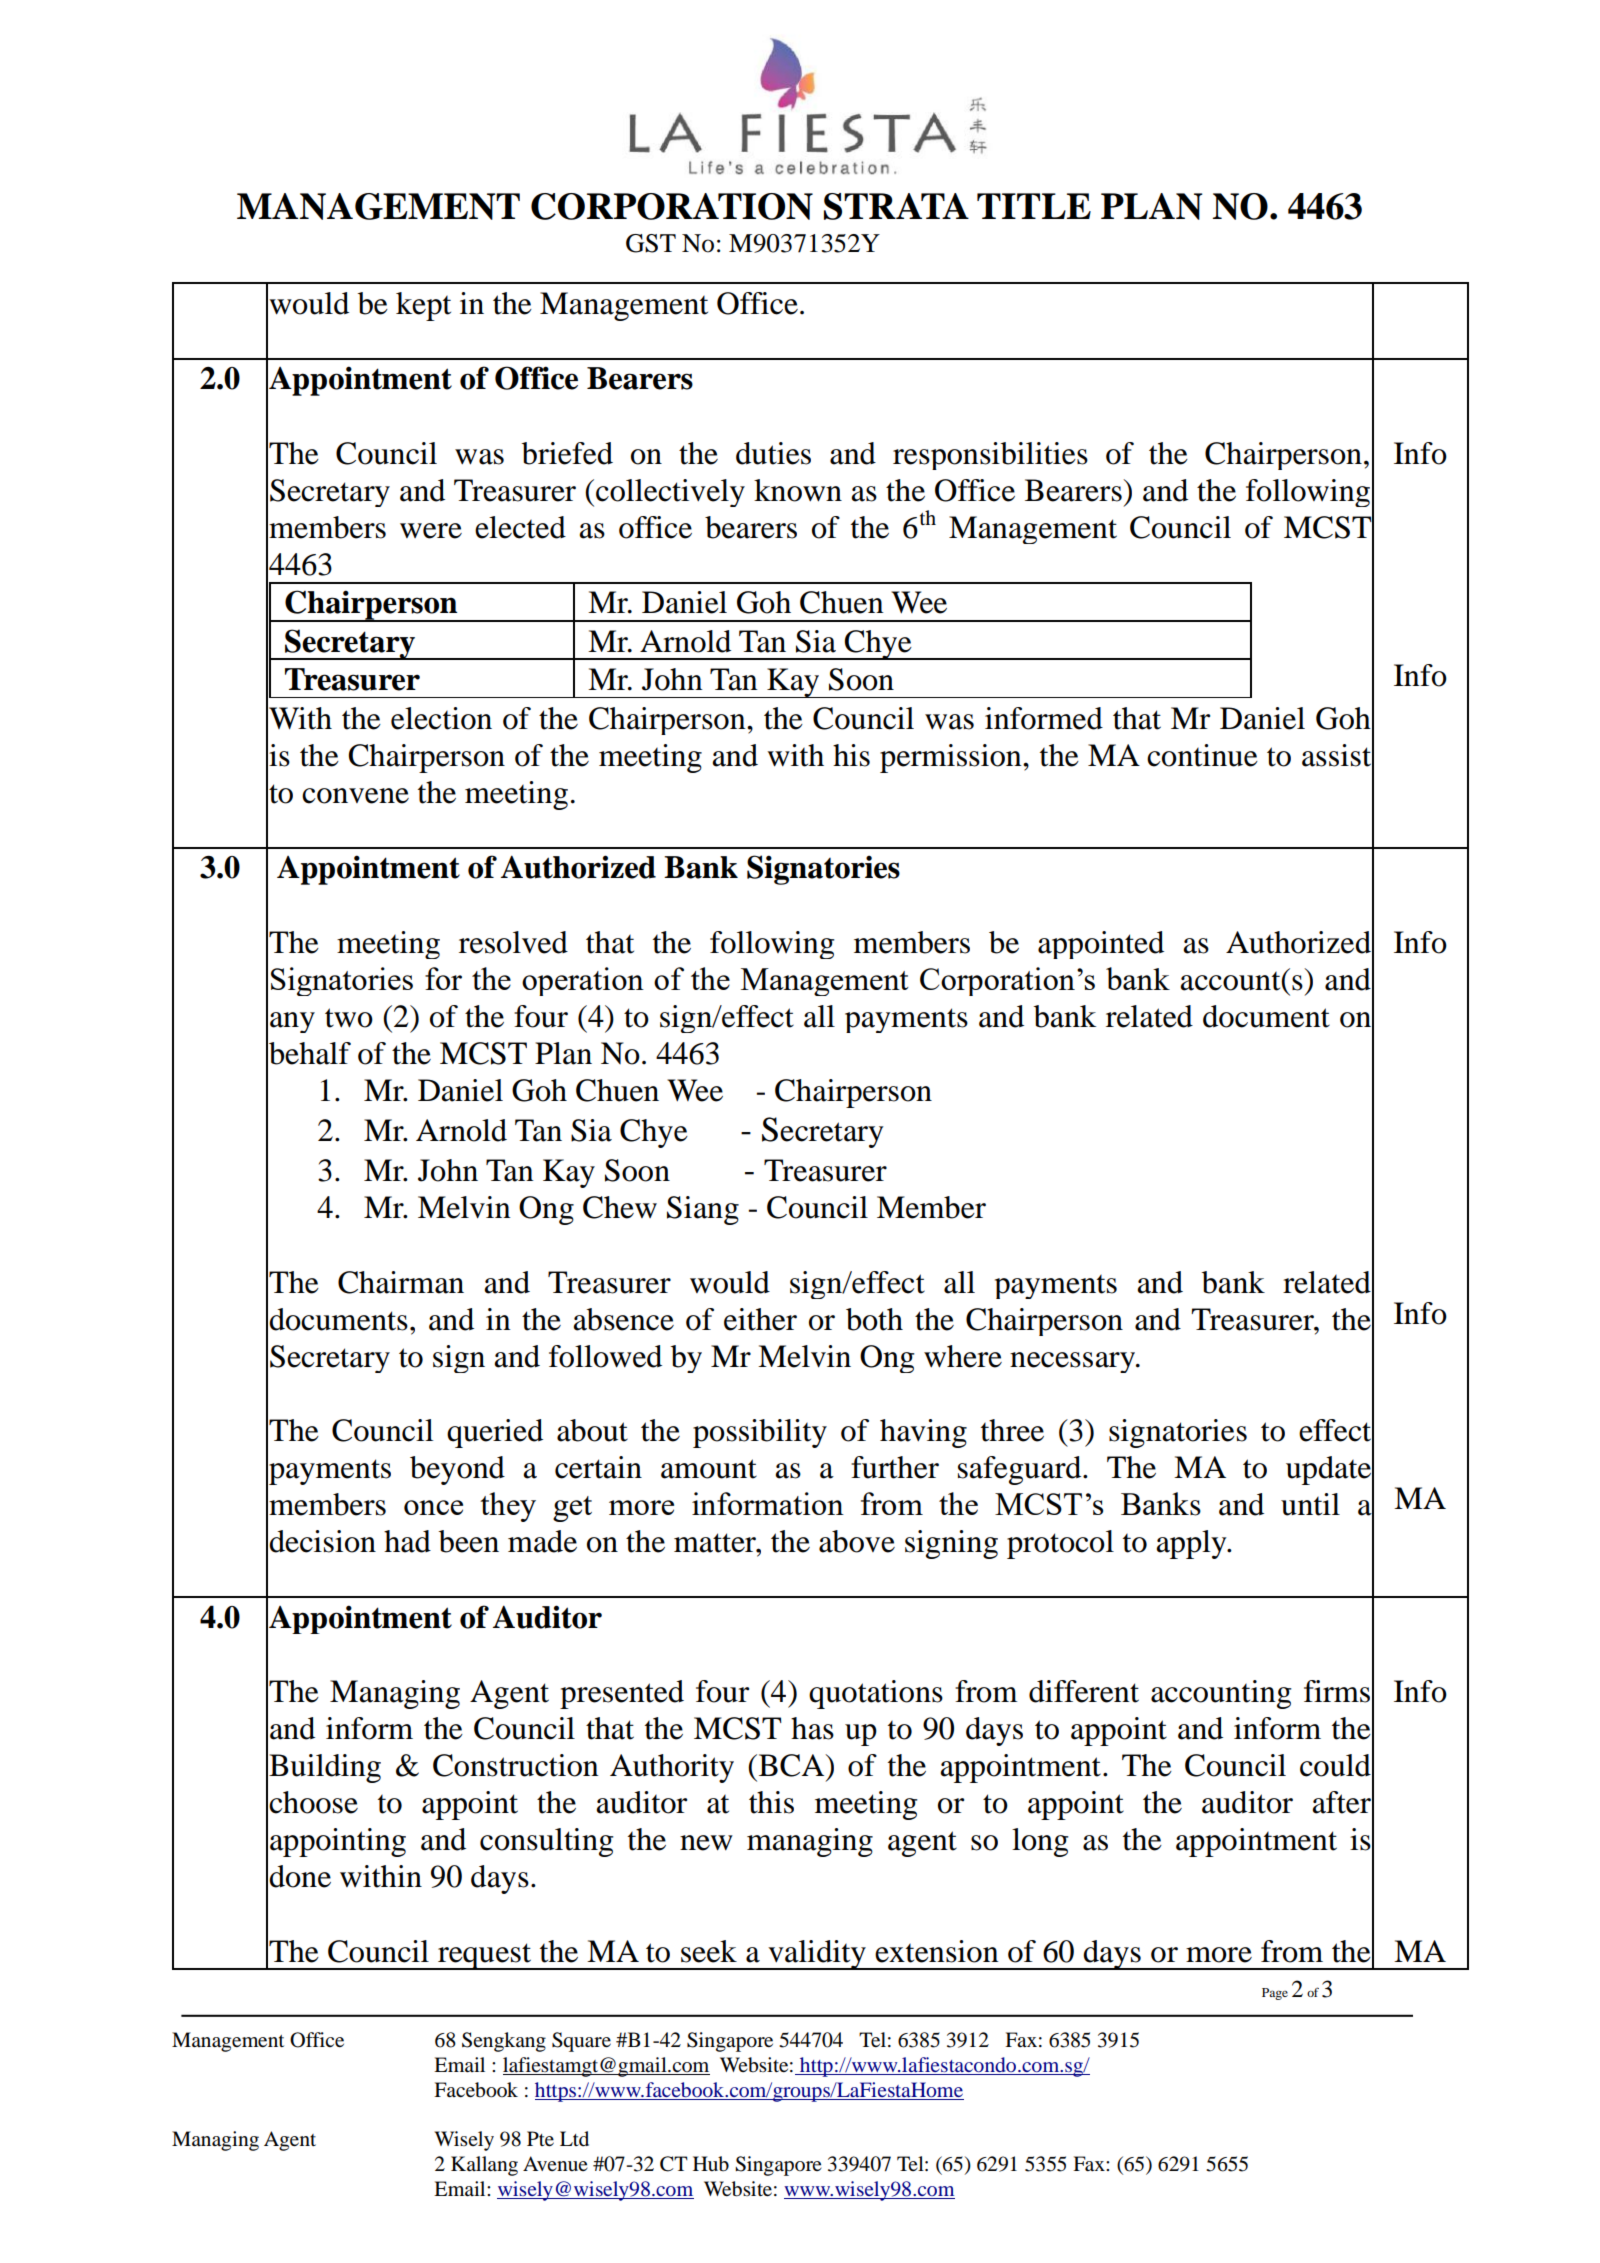 The width and height of the image is (1600, 2263). Describe the element at coordinates (540, 2139) in the image. I see `Pte` at that location.
